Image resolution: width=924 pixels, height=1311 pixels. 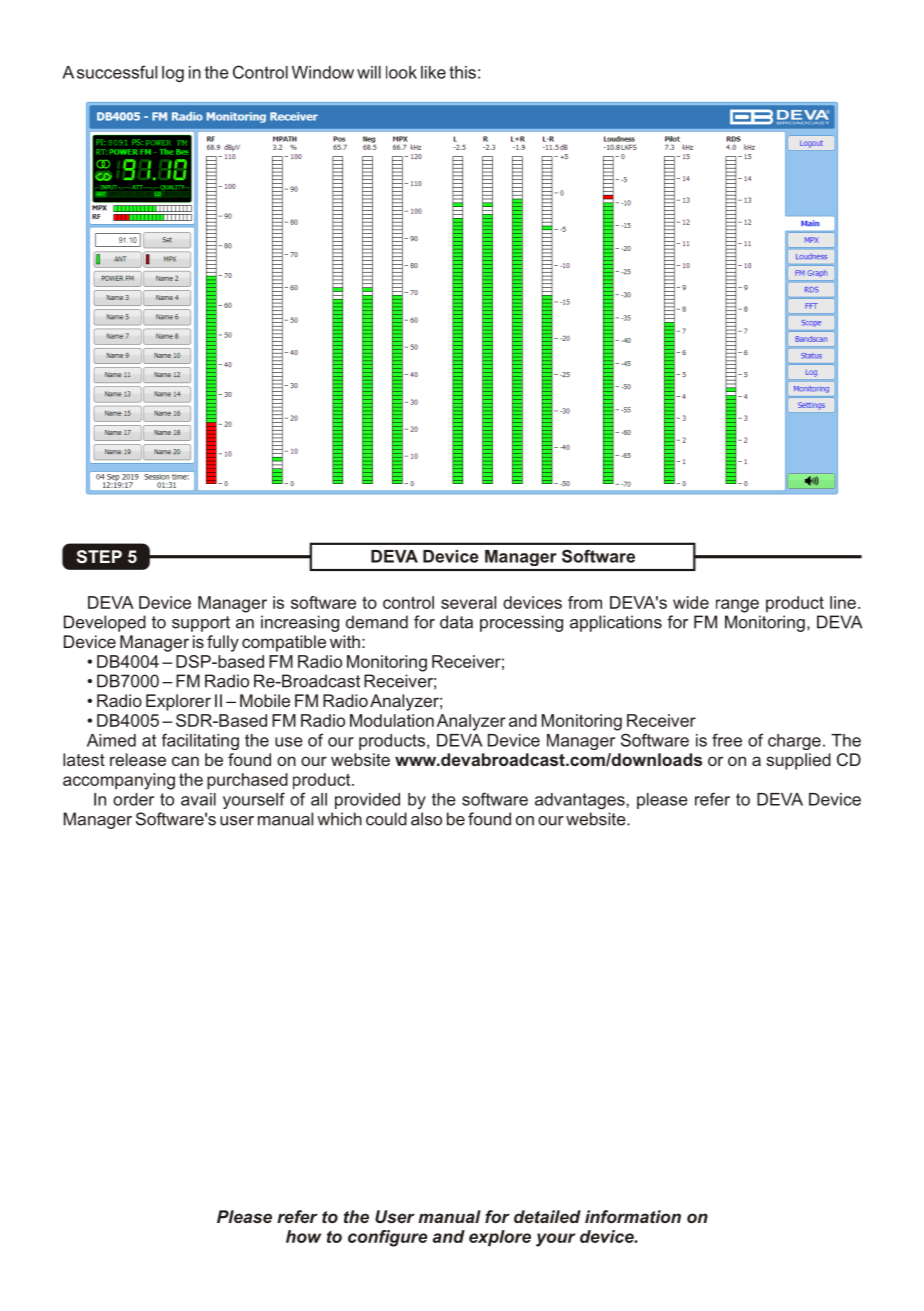 What do you see at coordinates (462, 72) in the screenshot?
I see `this` at bounding box center [462, 72].
